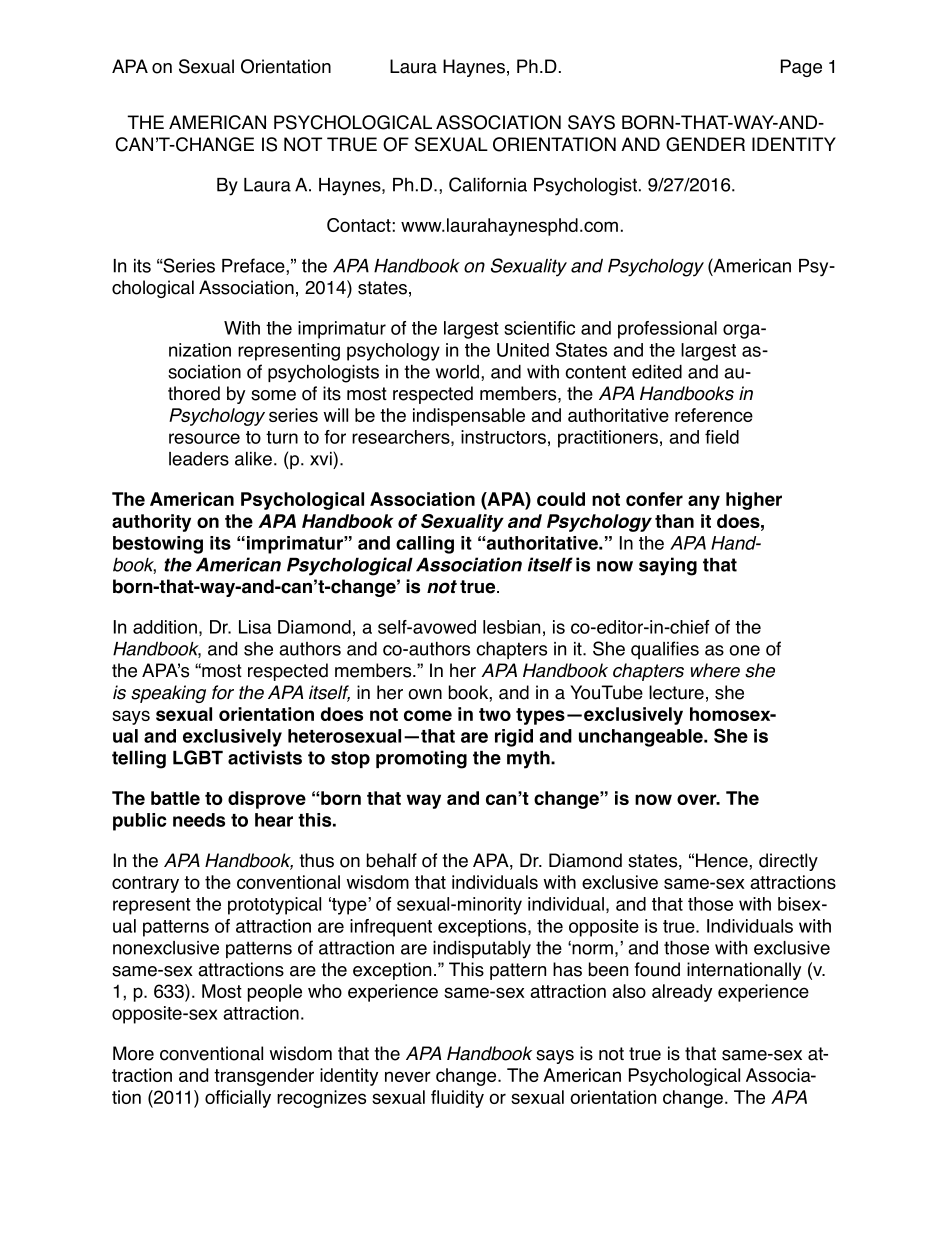 This image has width=952, height=1233. What do you see at coordinates (204, 438) in the image?
I see `resource` at bounding box center [204, 438].
